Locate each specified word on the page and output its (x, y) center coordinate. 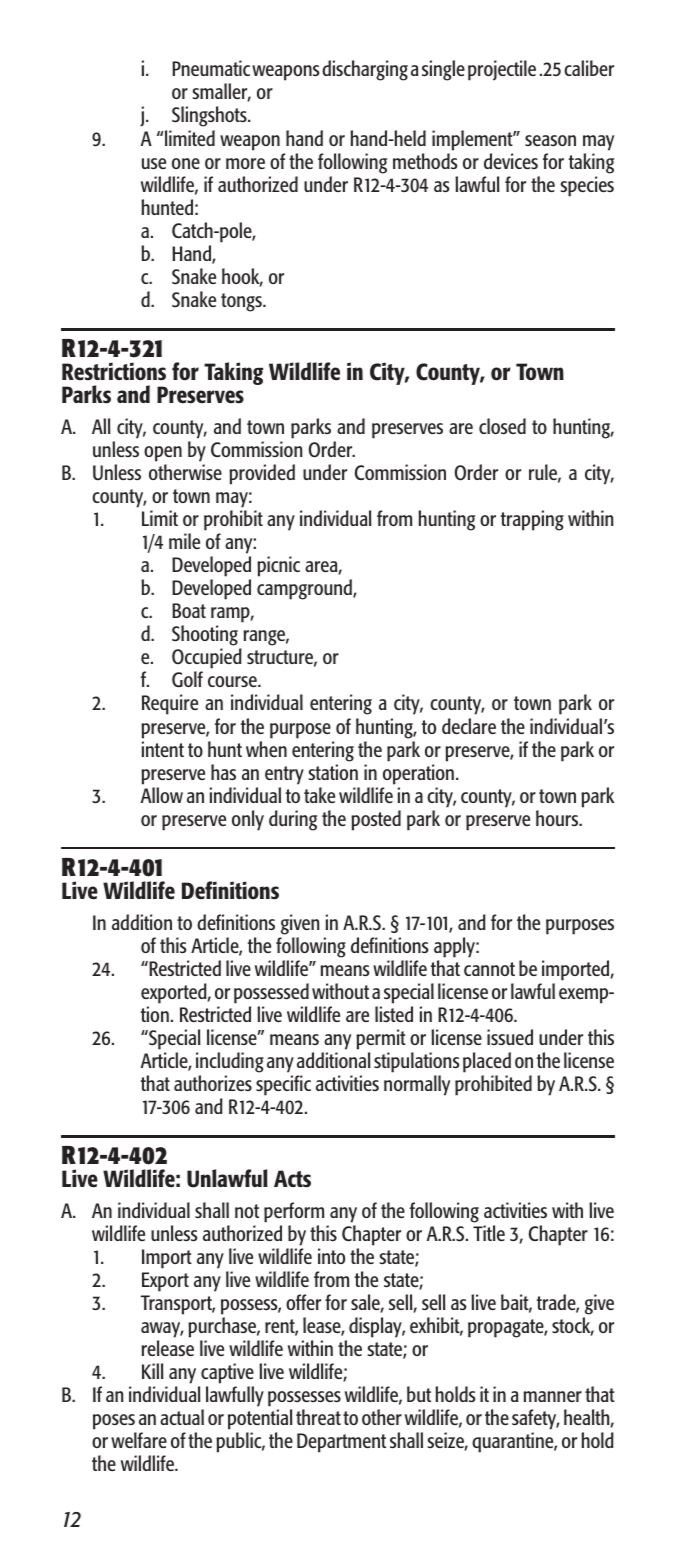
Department (341, 1443)
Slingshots (210, 116)
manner (552, 1396)
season (550, 140)
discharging (365, 70)
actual (182, 1417)
